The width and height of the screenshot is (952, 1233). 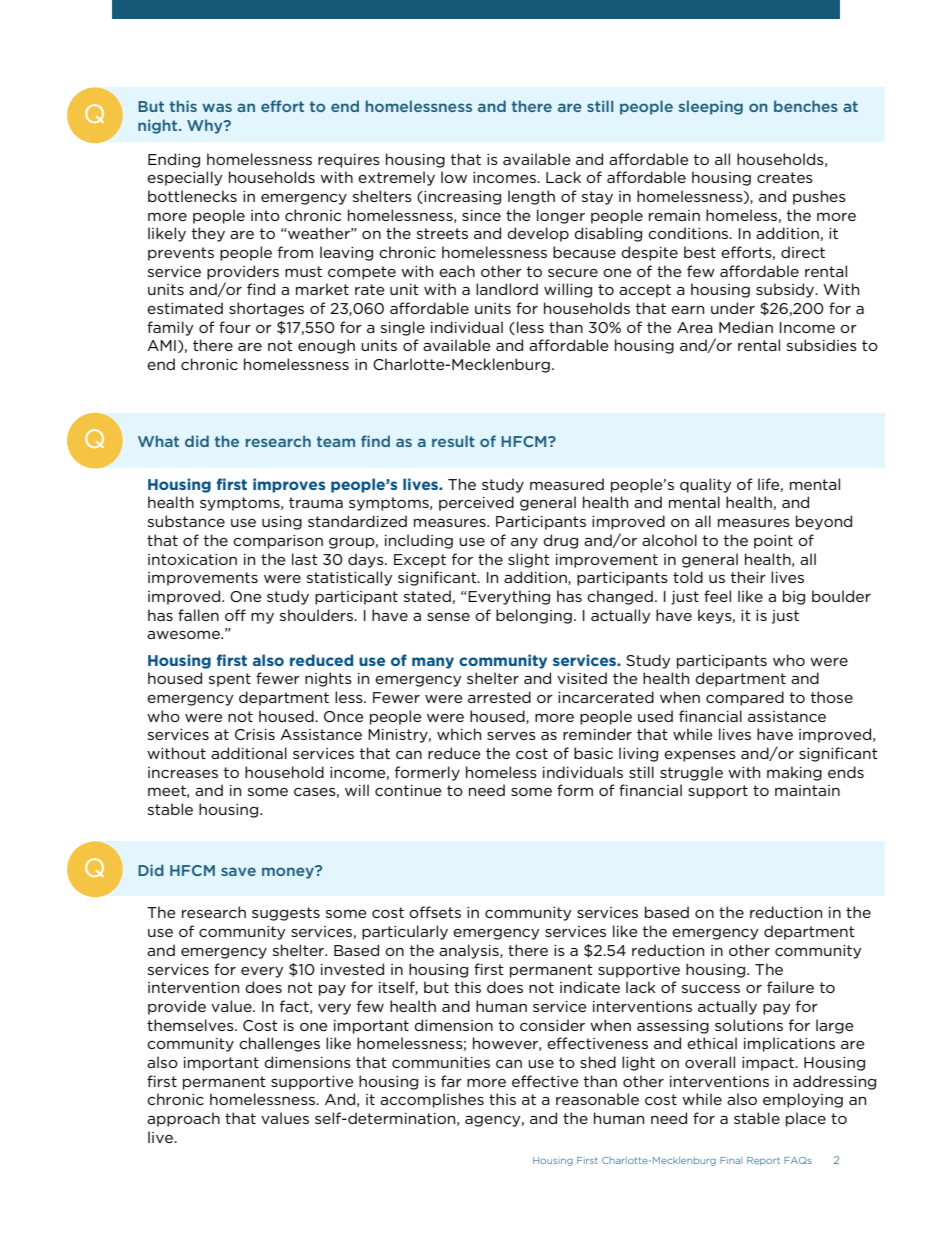 I want to click on four, so click(x=235, y=327).
